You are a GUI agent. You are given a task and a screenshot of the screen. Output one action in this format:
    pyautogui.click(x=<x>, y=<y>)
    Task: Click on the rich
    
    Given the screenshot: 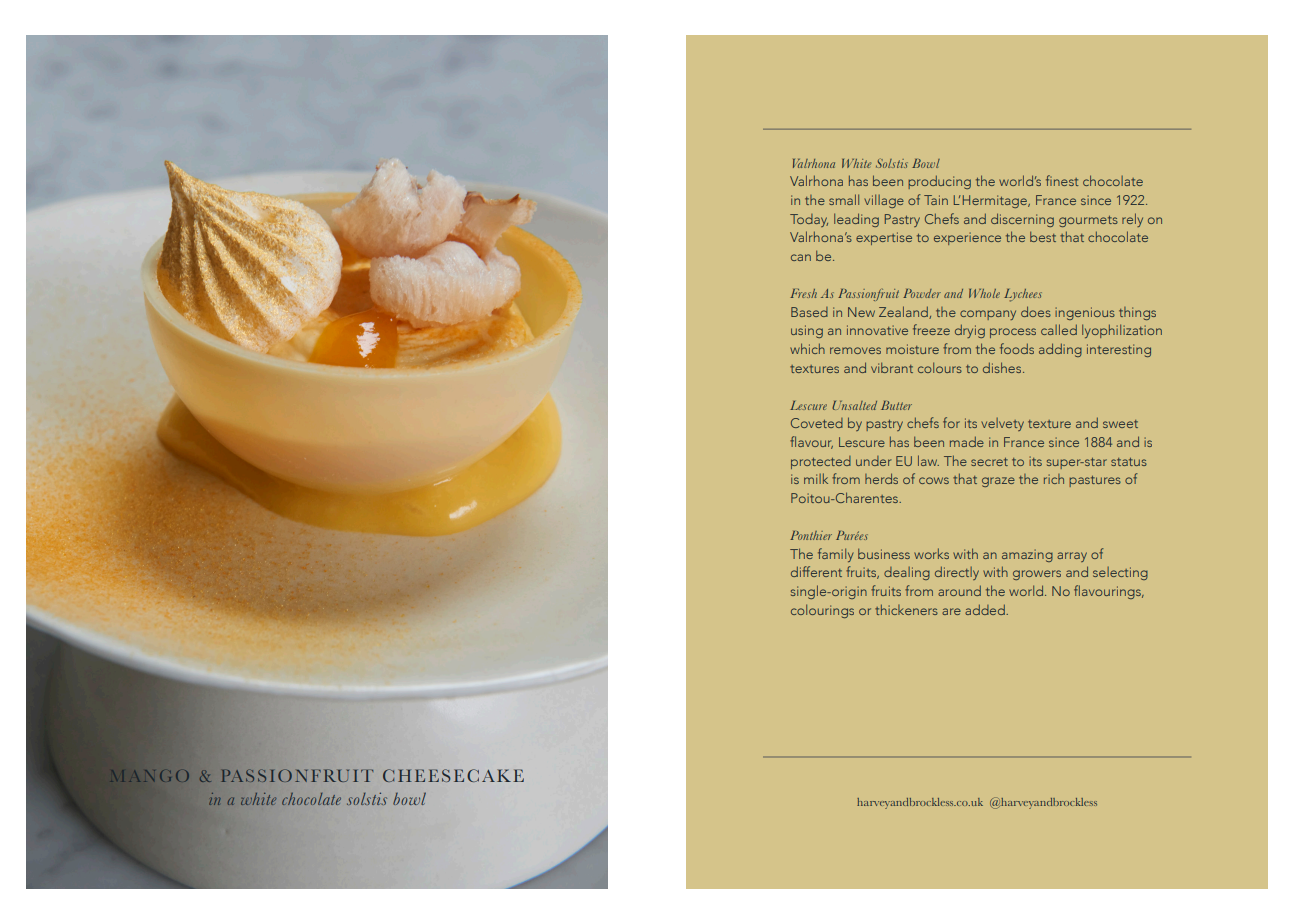 What is the action you would take?
    pyautogui.click(x=1054, y=479)
